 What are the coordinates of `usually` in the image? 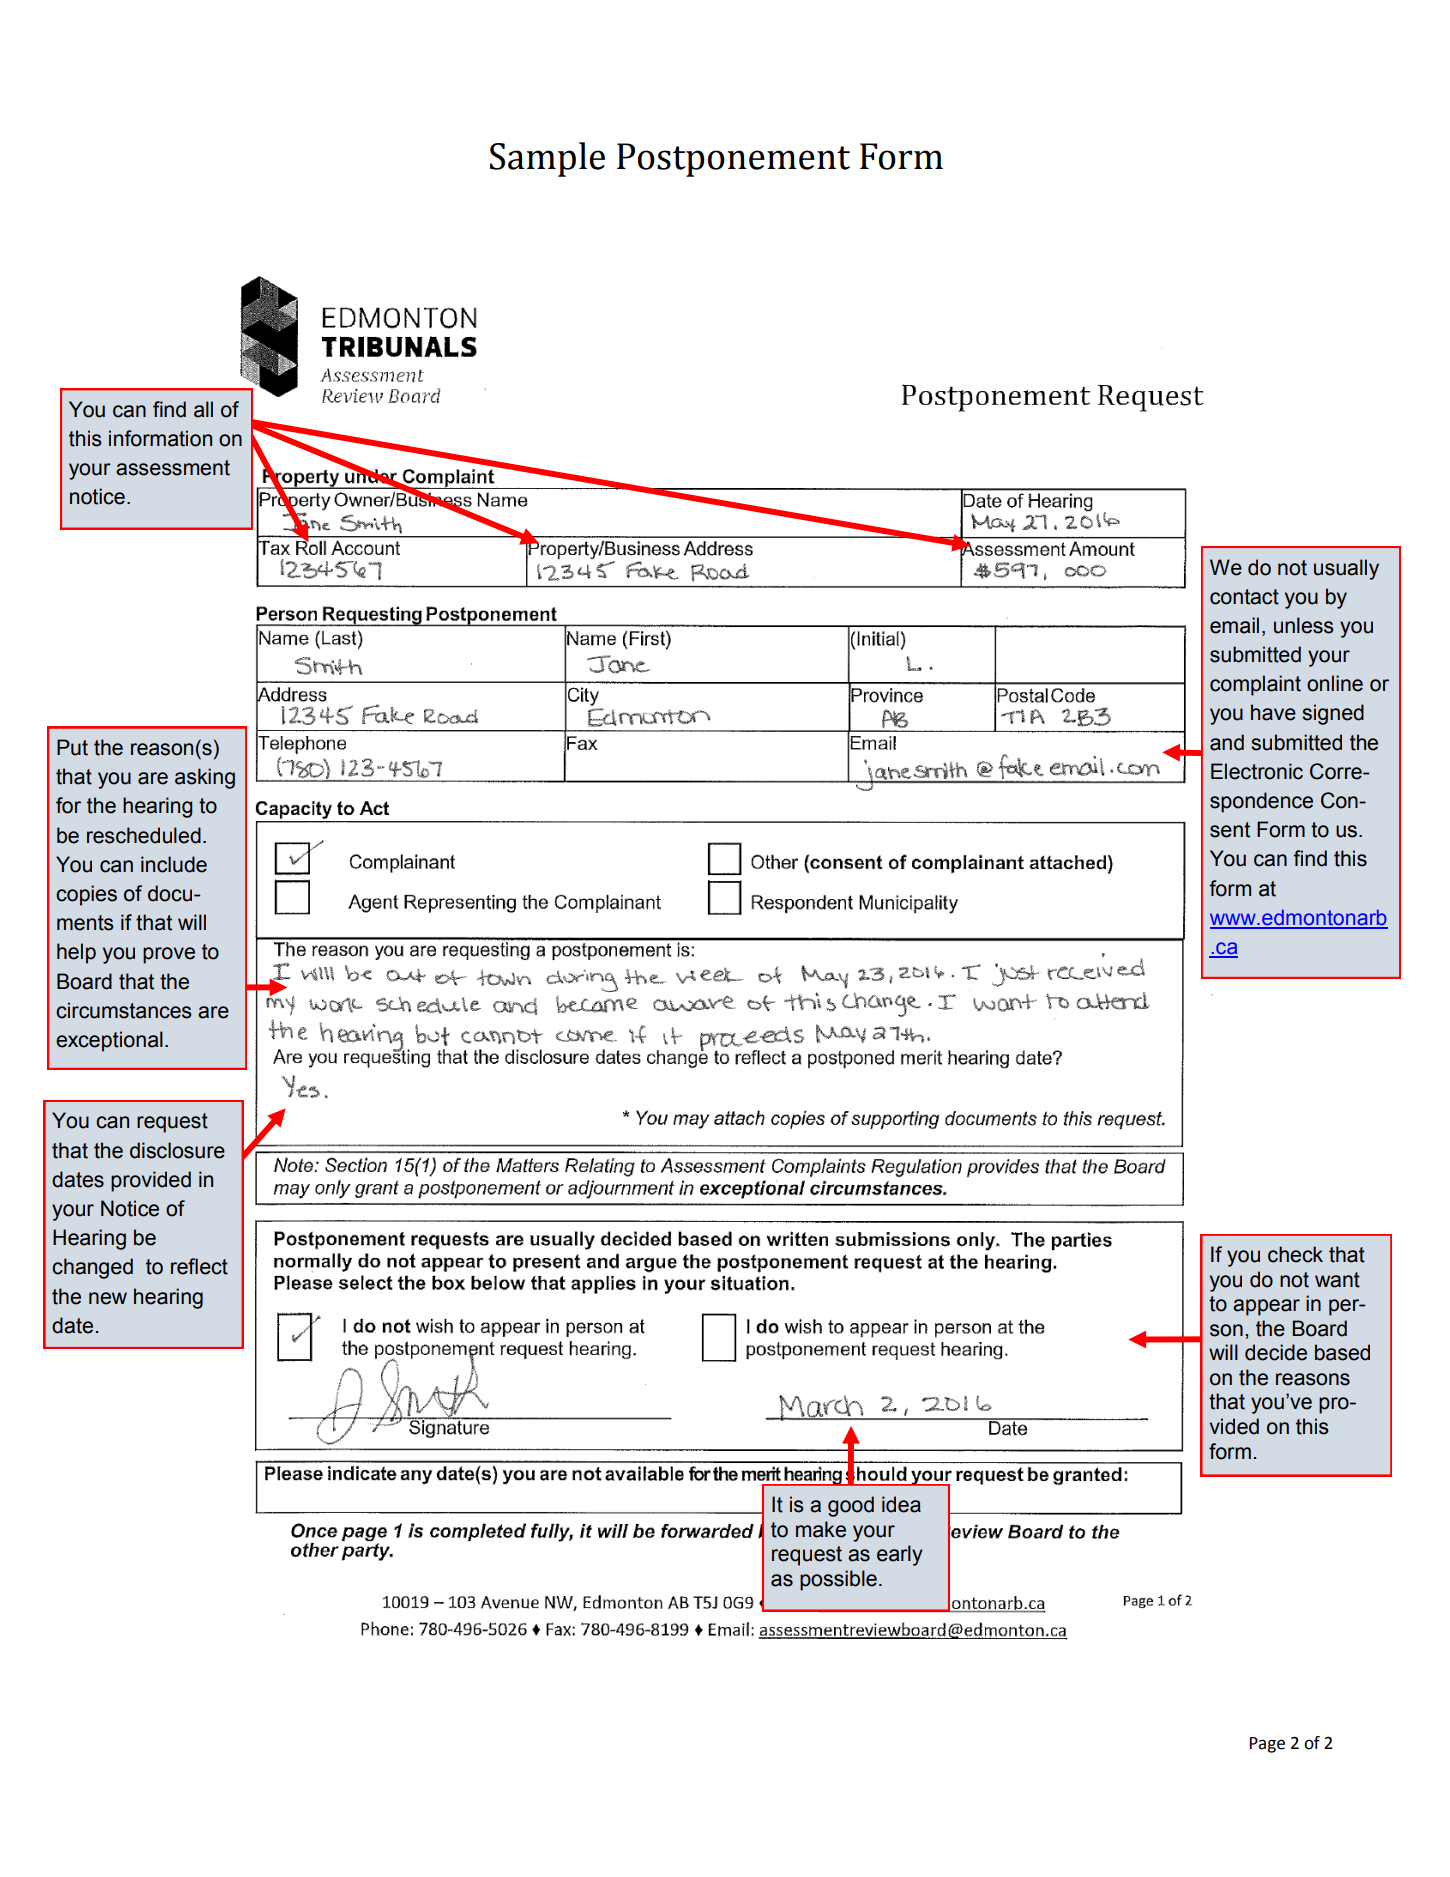 It's located at (1346, 569).
